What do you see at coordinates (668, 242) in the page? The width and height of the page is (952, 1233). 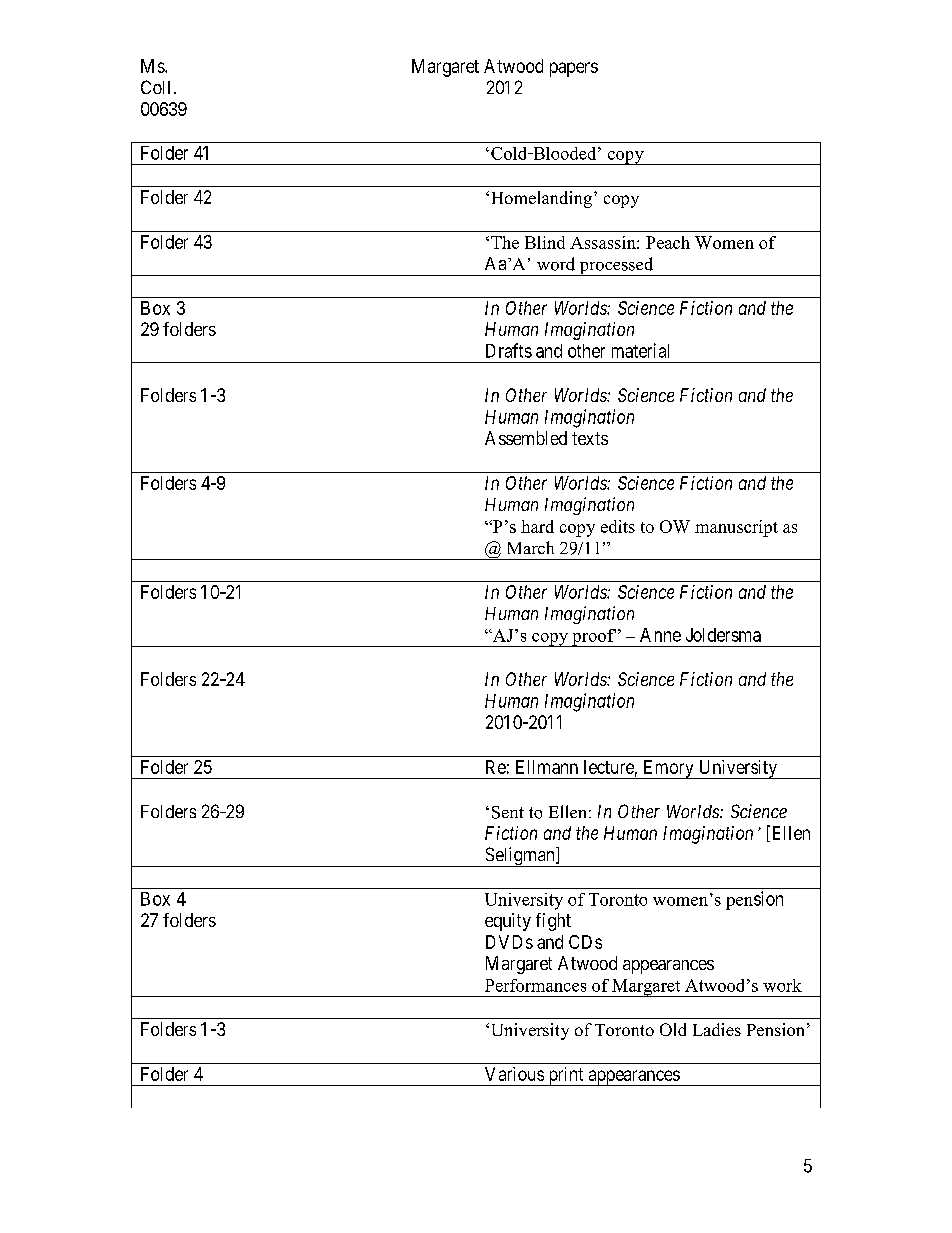 I see `Peach` at bounding box center [668, 242].
